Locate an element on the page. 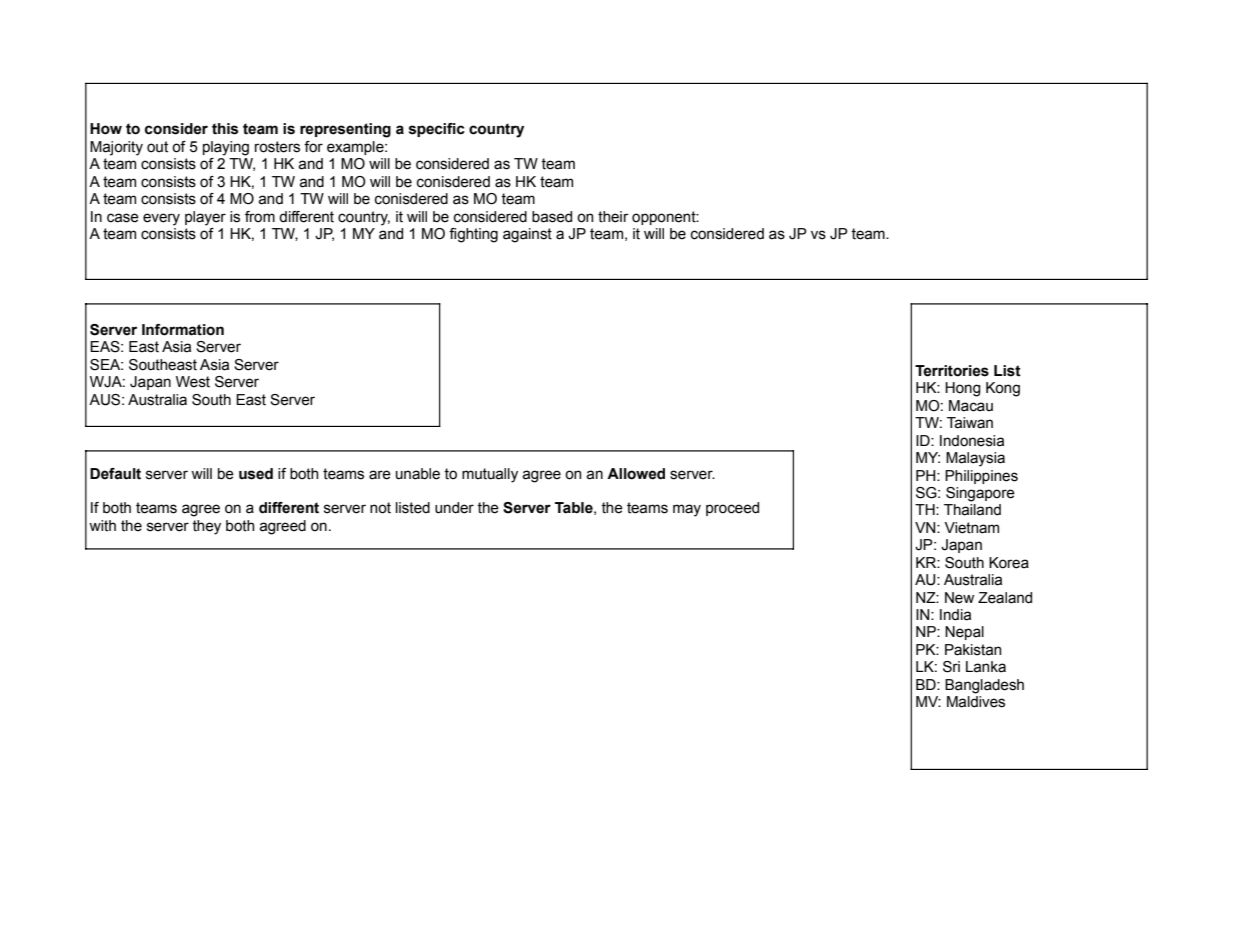 This image has width=1233, height=952. they is located at coordinates (206, 527).
